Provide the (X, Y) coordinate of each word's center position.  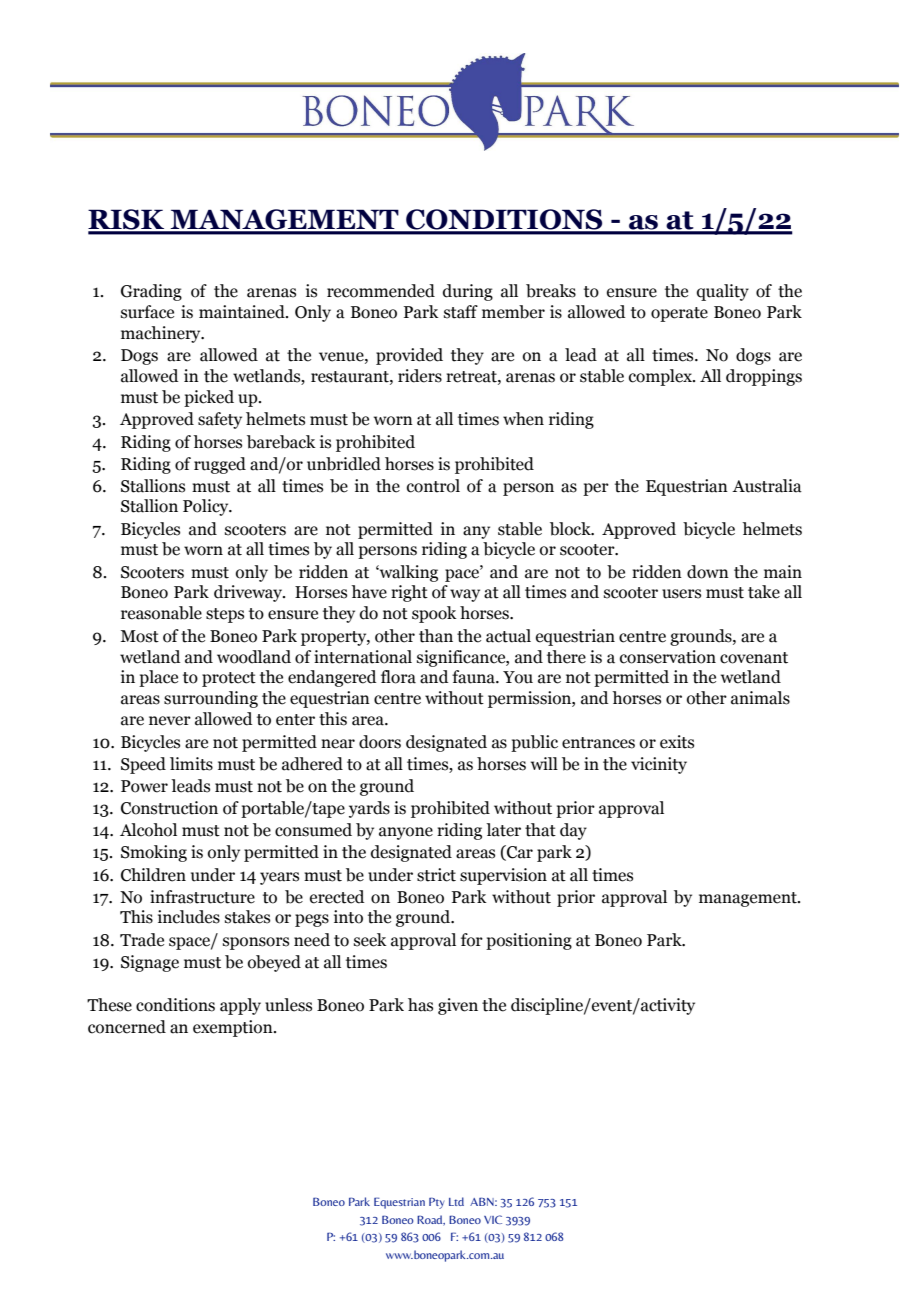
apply (240, 1006)
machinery (162, 334)
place (158, 678)
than (436, 636)
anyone (406, 833)
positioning (529, 941)
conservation (668, 657)
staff (461, 312)
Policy (207, 507)
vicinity (659, 765)
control (433, 486)
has (420, 1005)
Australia (767, 486)
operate (679, 314)
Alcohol (148, 830)
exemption (234, 1028)
